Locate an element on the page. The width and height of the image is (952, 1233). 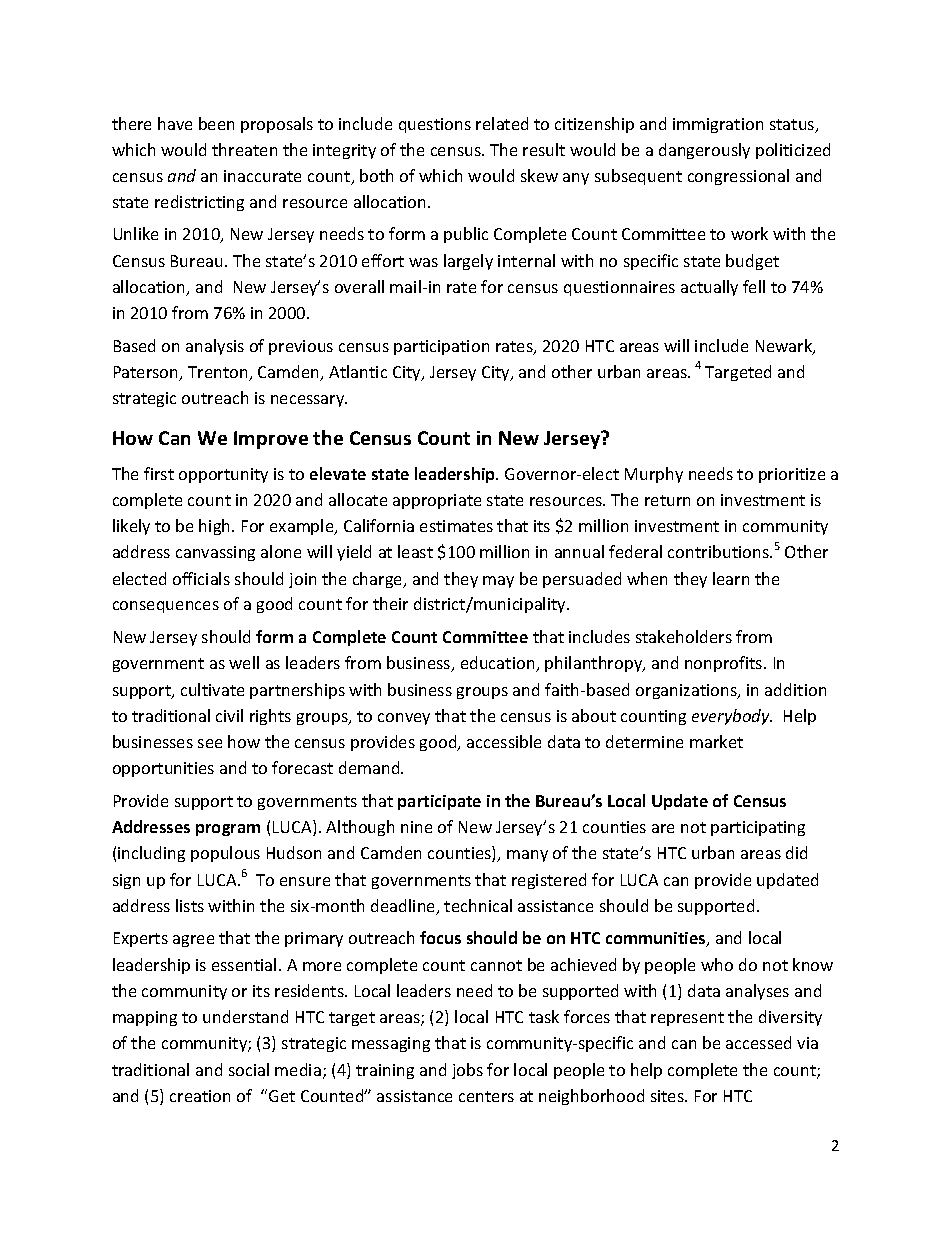
accessed is located at coordinates (758, 1042).
